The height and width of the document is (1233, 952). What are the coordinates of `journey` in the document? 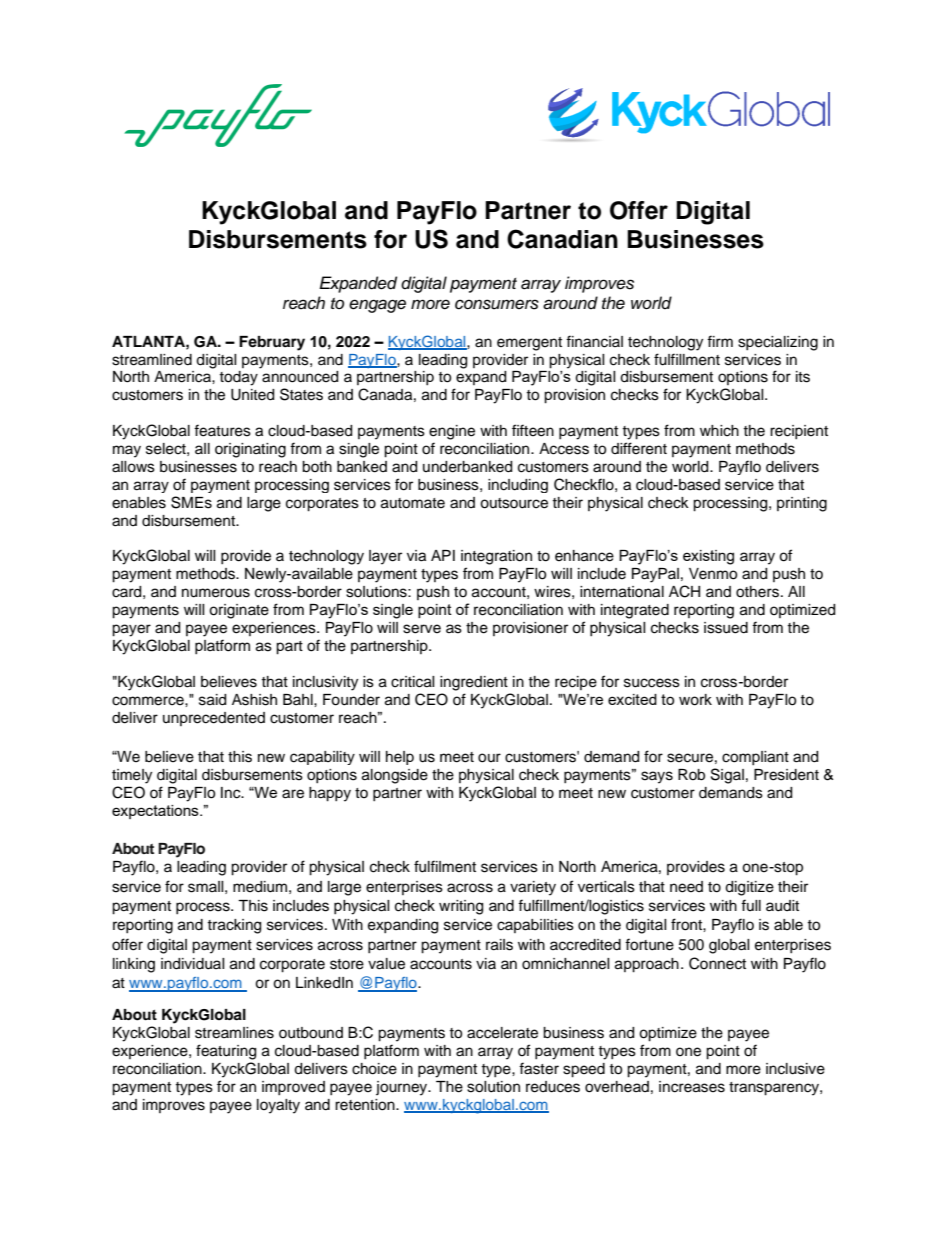 It's located at (403, 1088).
